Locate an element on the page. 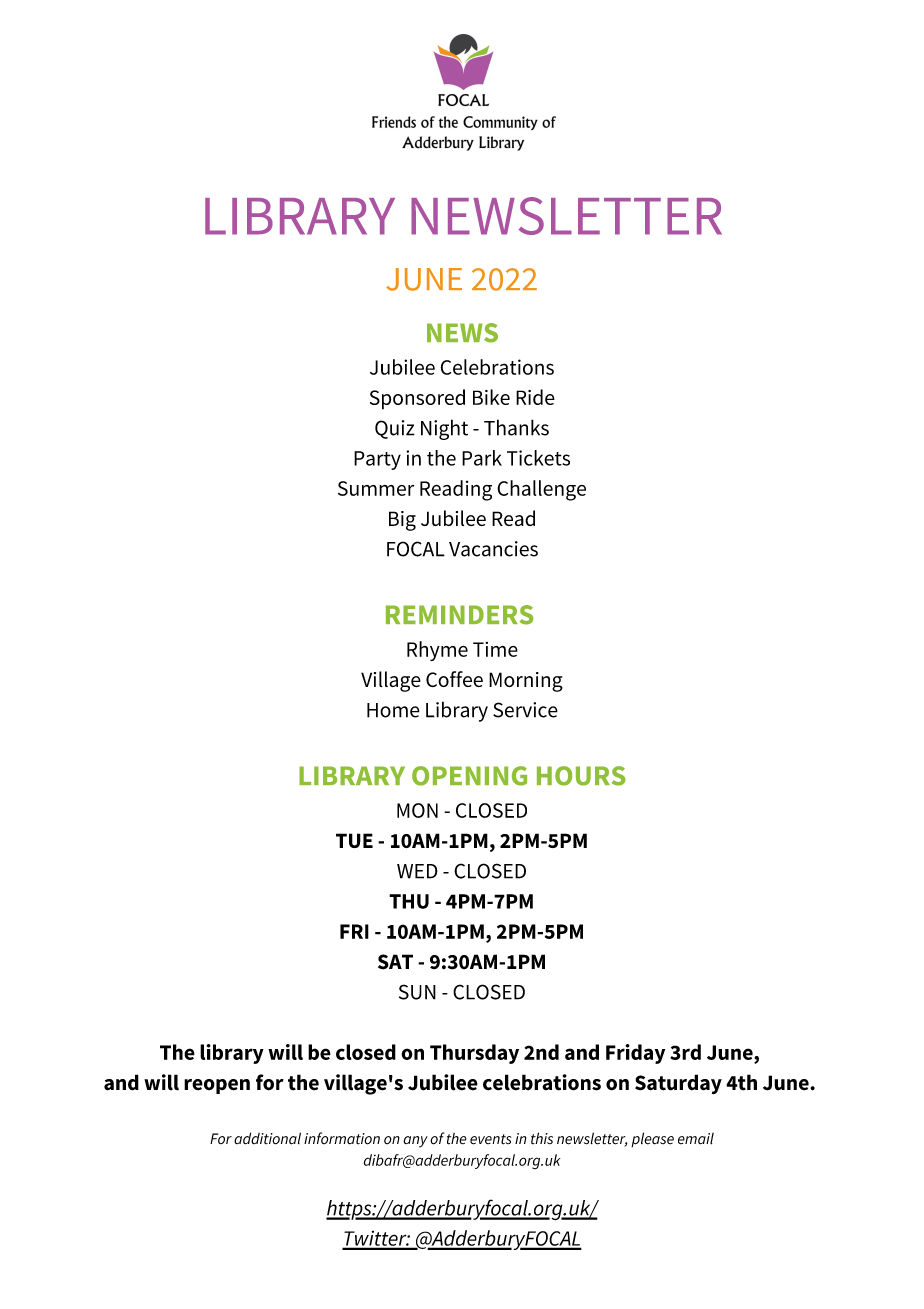 The image size is (924, 1309). Rhyme is located at coordinates (437, 651).
